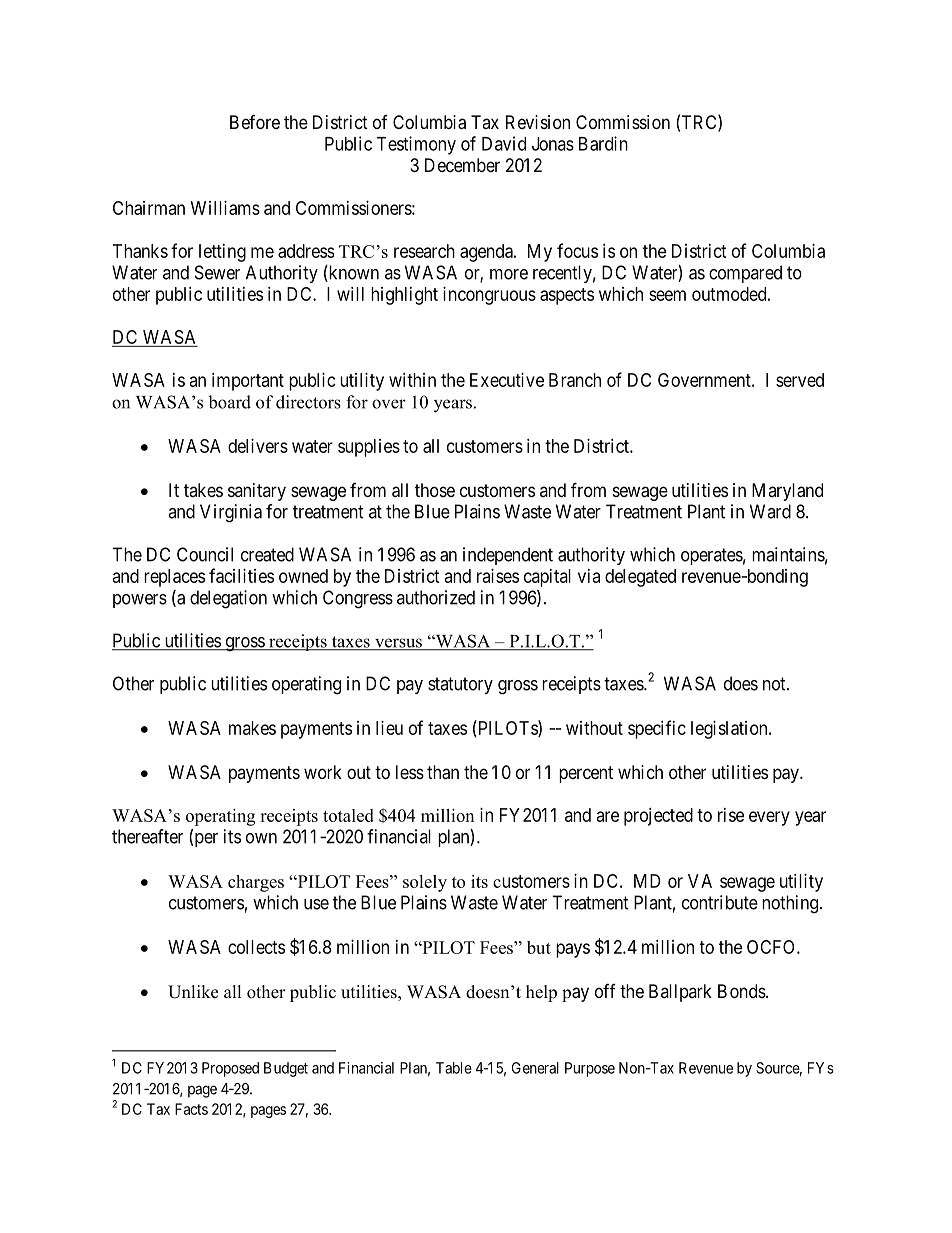 The width and height of the document is (952, 1233). Describe the element at coordinates (248, 382) in the document. I see `important` at that location.
